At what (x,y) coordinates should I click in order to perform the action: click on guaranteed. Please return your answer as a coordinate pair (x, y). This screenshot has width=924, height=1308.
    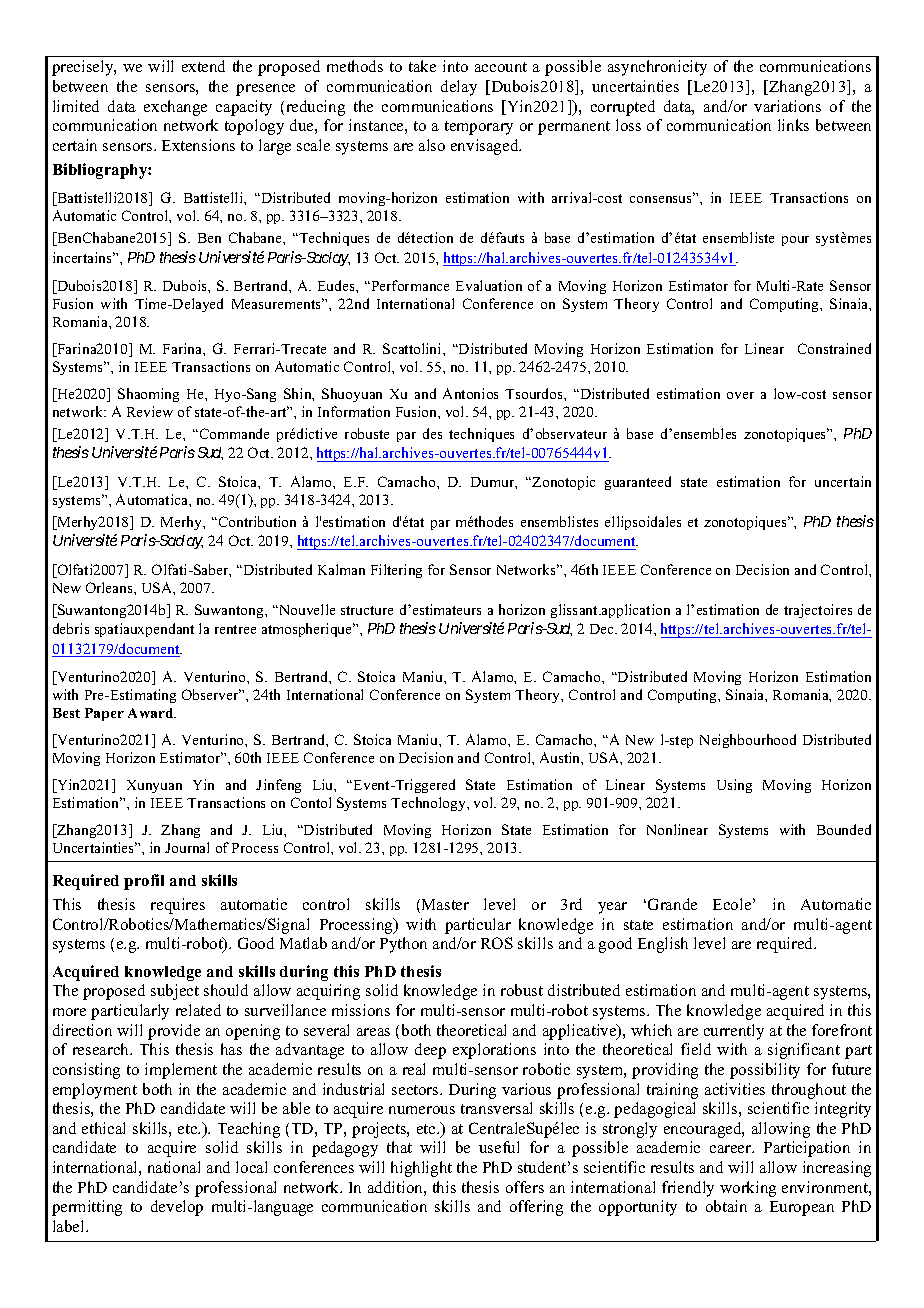
    Looking at the image, I should click on (638, 483).
